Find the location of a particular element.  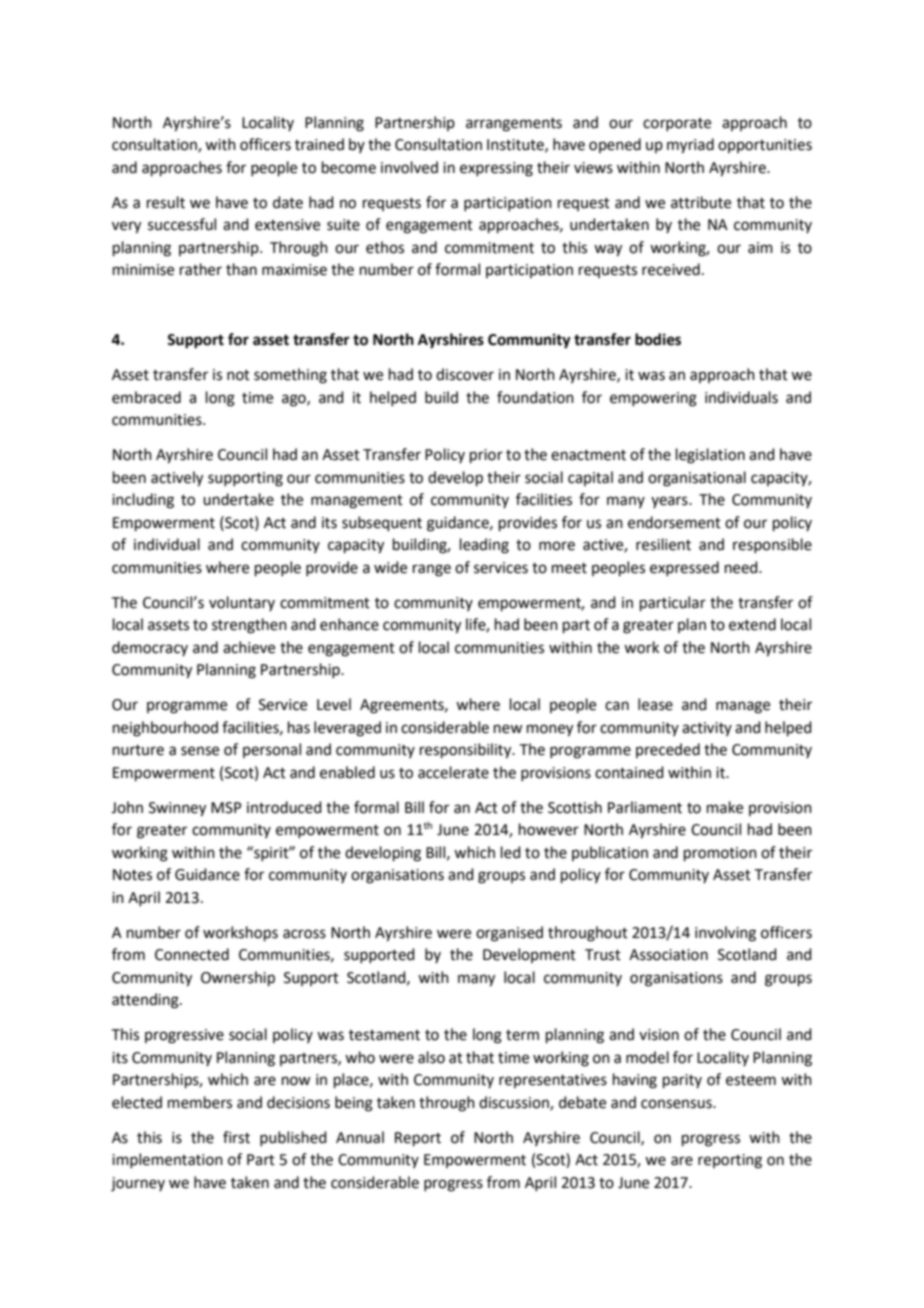

first is located at coordinates (236, 1137).
